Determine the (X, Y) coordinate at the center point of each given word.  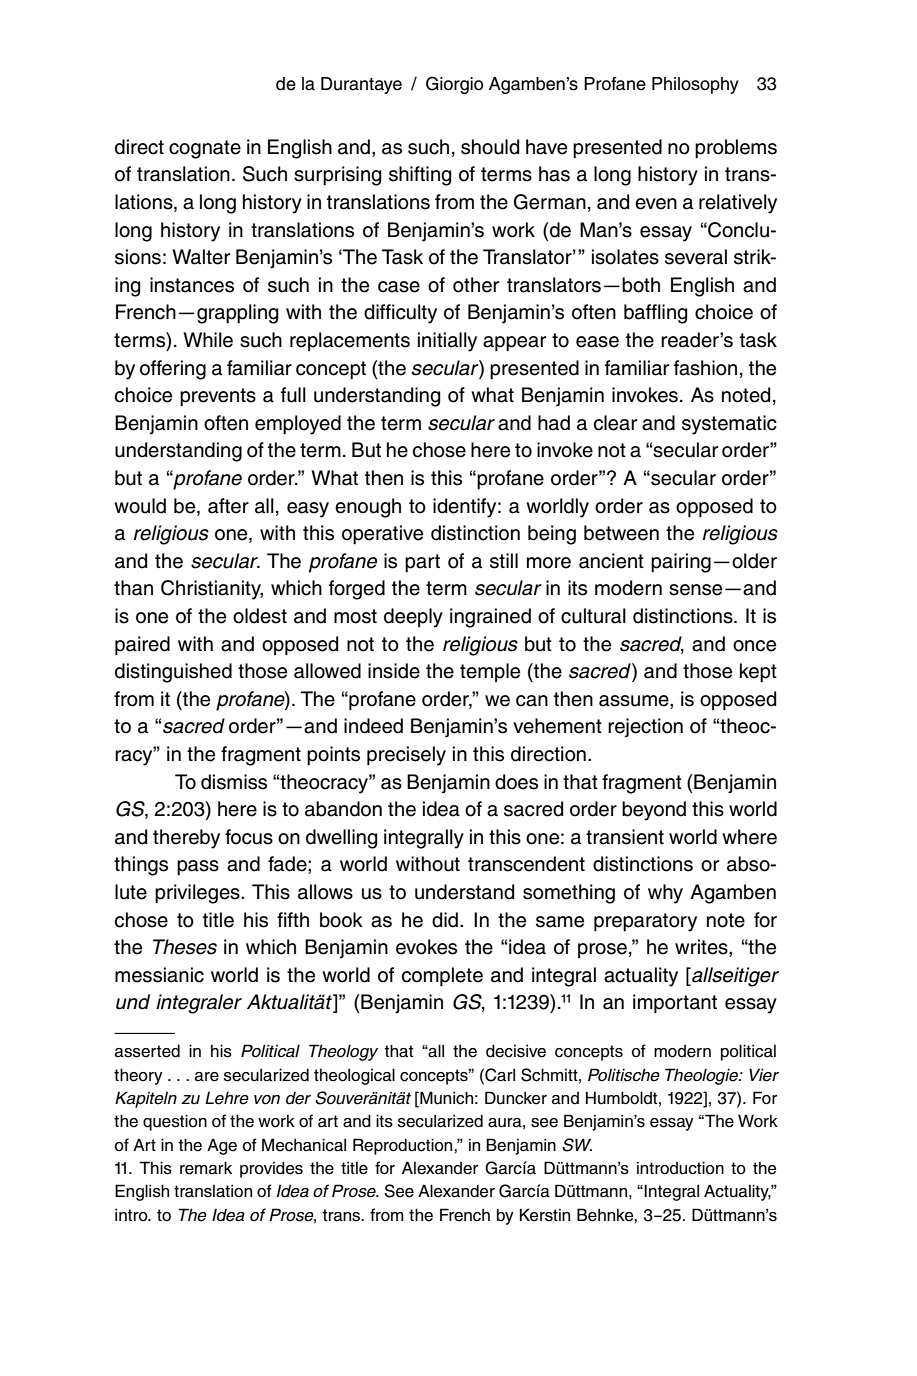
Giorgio (454, 85)
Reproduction (404, 1146)
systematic (729, 425)
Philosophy (695, 85)
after (228, 506)
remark (206, 1168)
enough (368, 508)
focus (249, 837)
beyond (654, 811)
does (516, 782)
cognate (205, 149)
